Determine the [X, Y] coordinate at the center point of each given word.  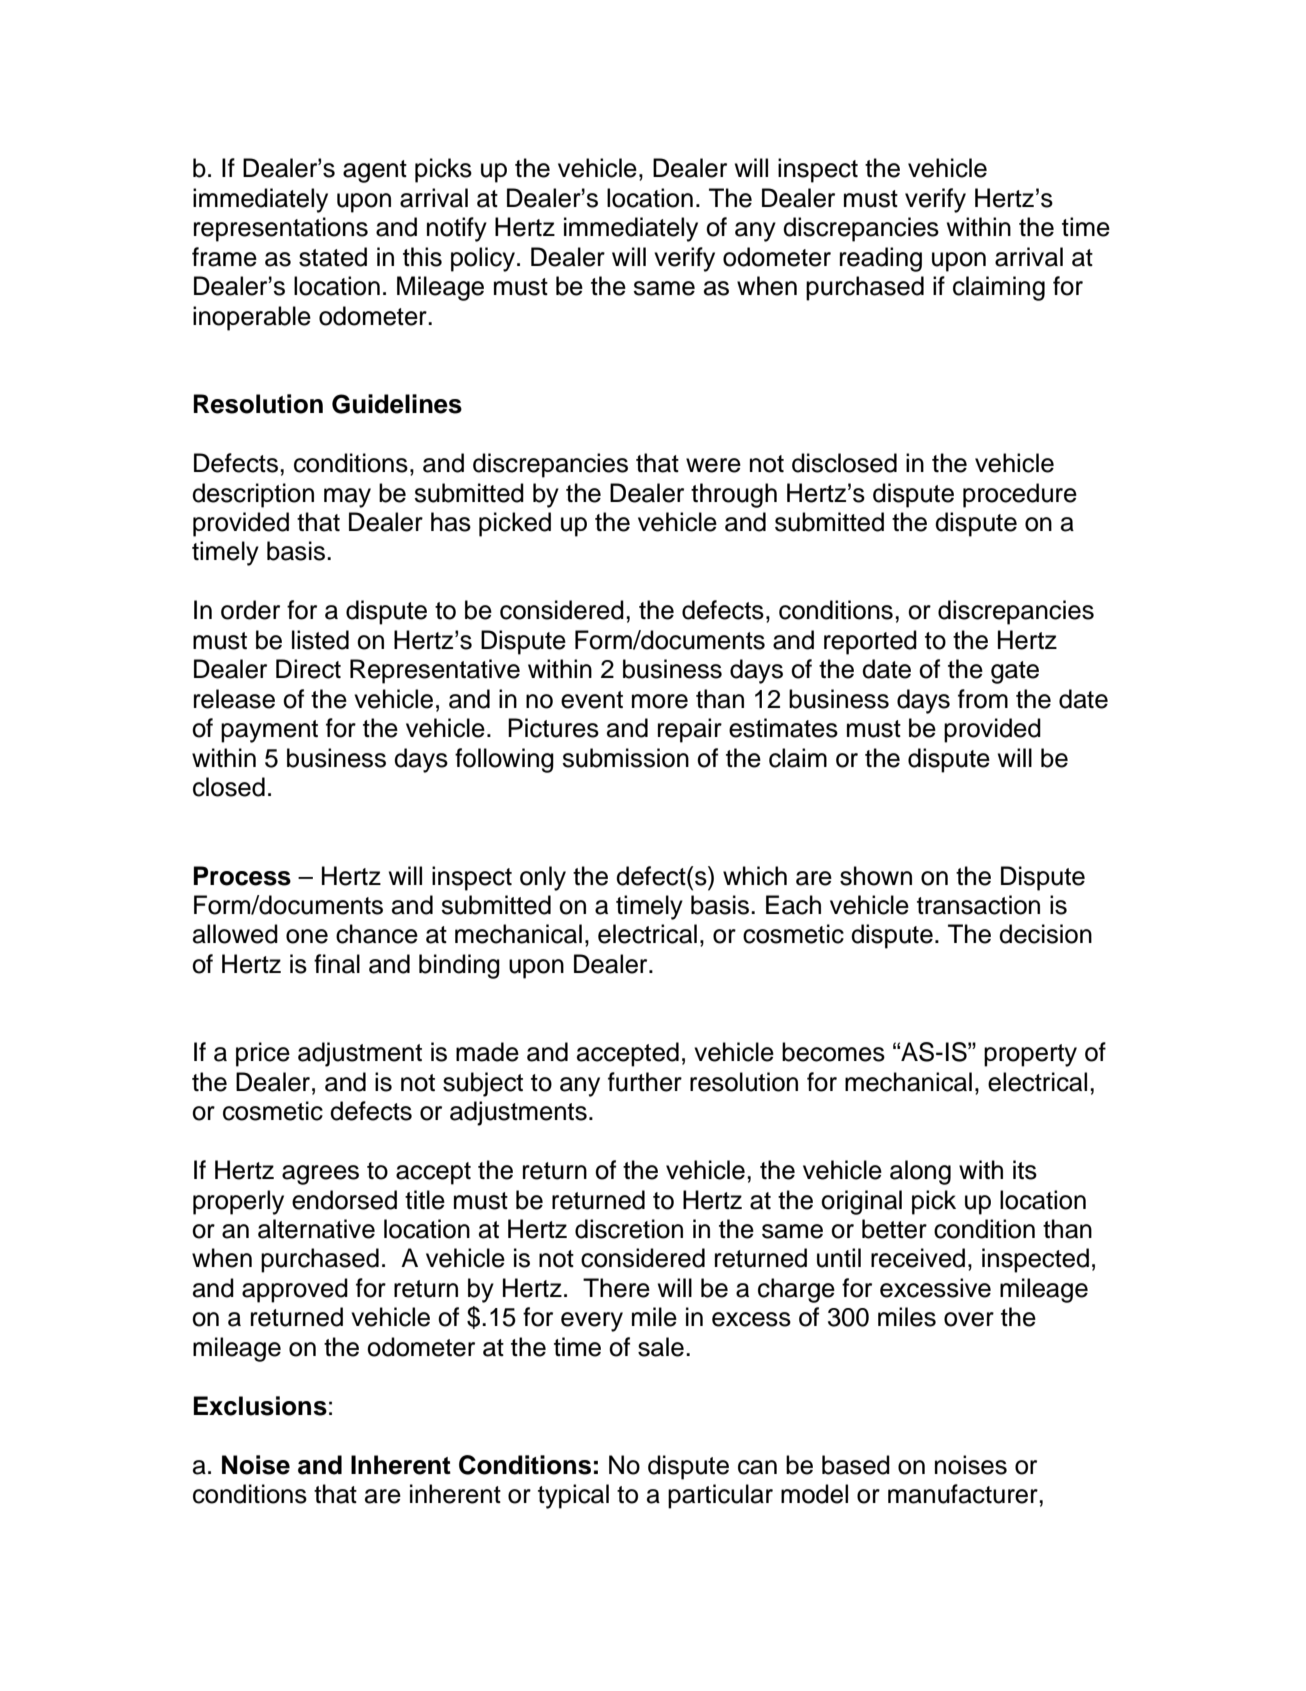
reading [881, 259]
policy [483, 259]
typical [573, 1496]
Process [242, 876]
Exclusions [260, 1406]
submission [625, 758]
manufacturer [964, 1494]
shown [876, 876]
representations [281, 229]
